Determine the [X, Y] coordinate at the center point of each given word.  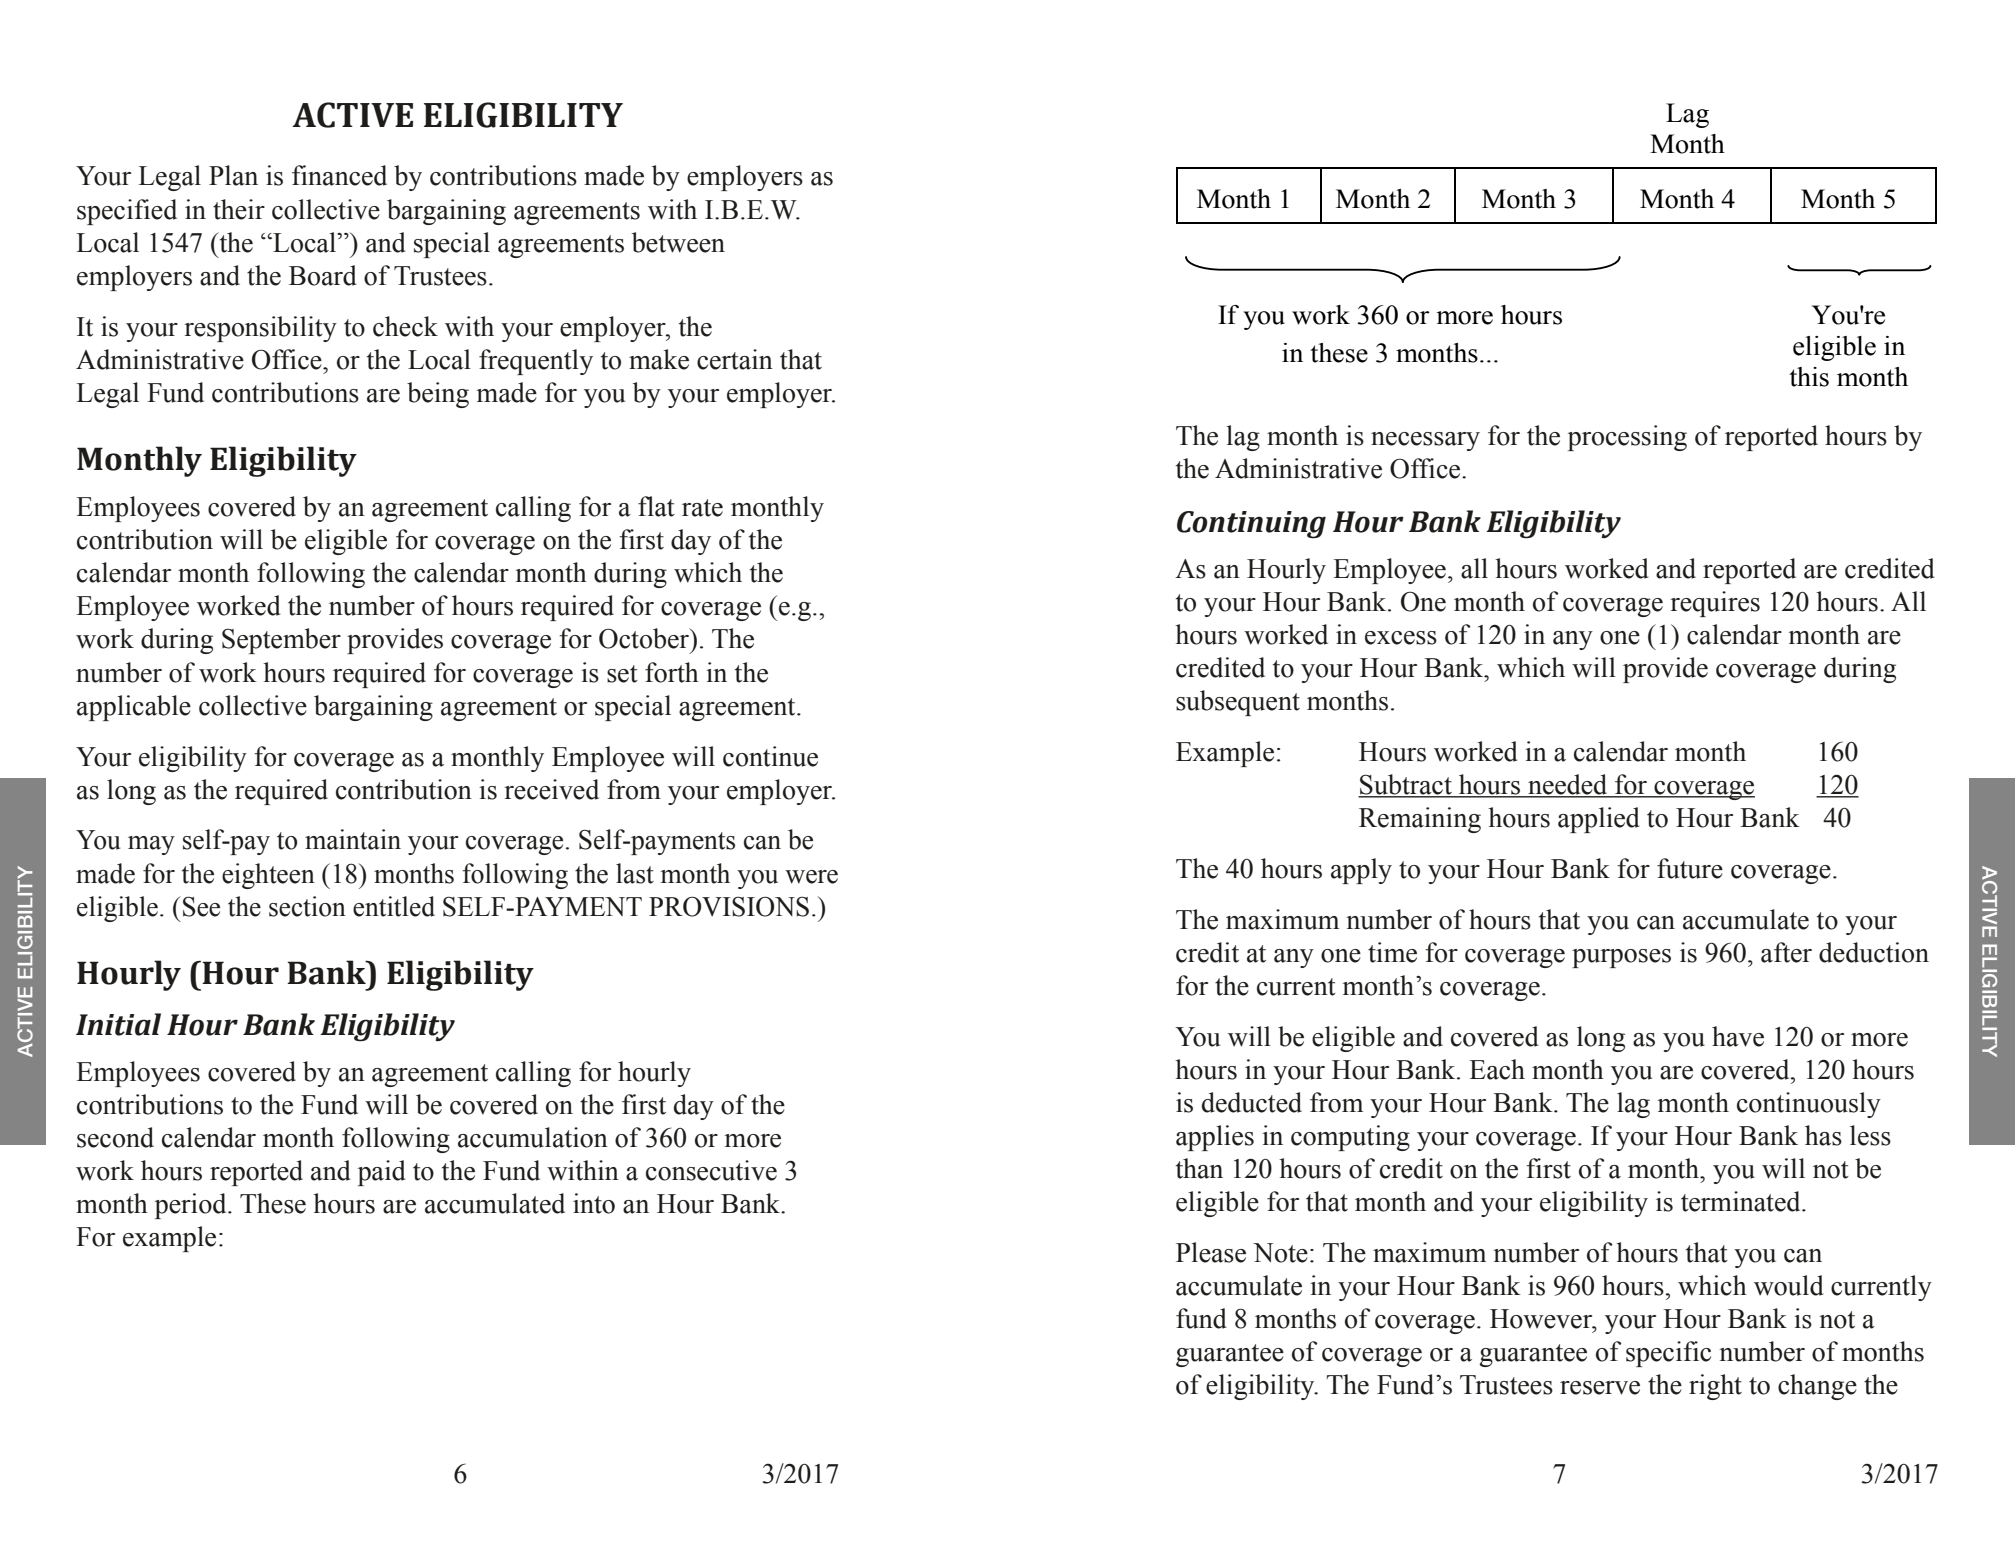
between [678, 242]
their [239, 209]
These [273, 1203]
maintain [353, 839]
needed [1568, 785]
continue [770, 756]
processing [1627, 438]
